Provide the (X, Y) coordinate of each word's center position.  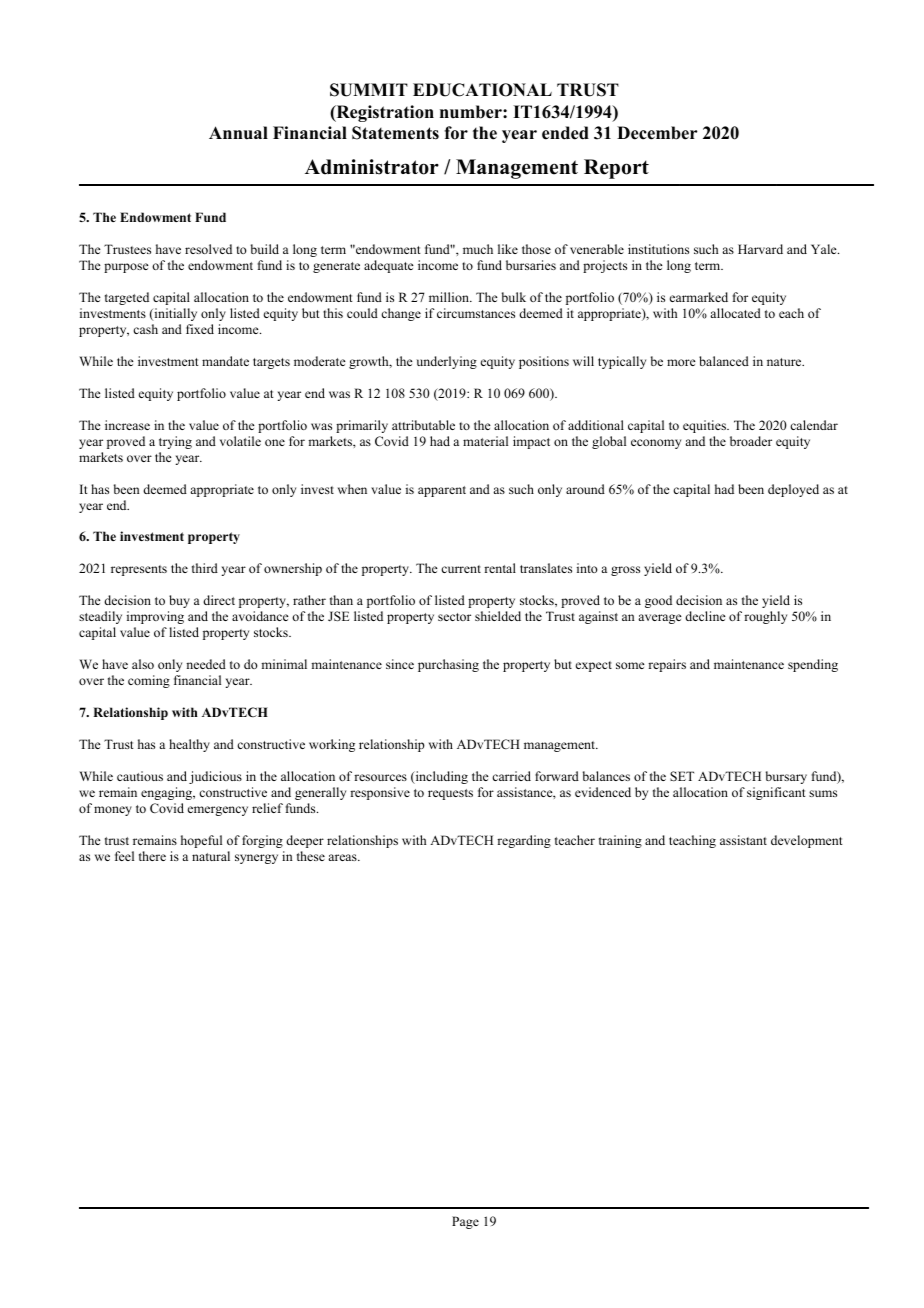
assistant (743, 840)
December (657, 133)
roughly (765, 617)
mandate (225, 361)
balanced (724, 361)
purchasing (448, 665)
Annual (238, 133)
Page (465, 1222)
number (472, 112)
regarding (524, 841)
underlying (446, 362)
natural (211, 856)
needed (206, 664)
